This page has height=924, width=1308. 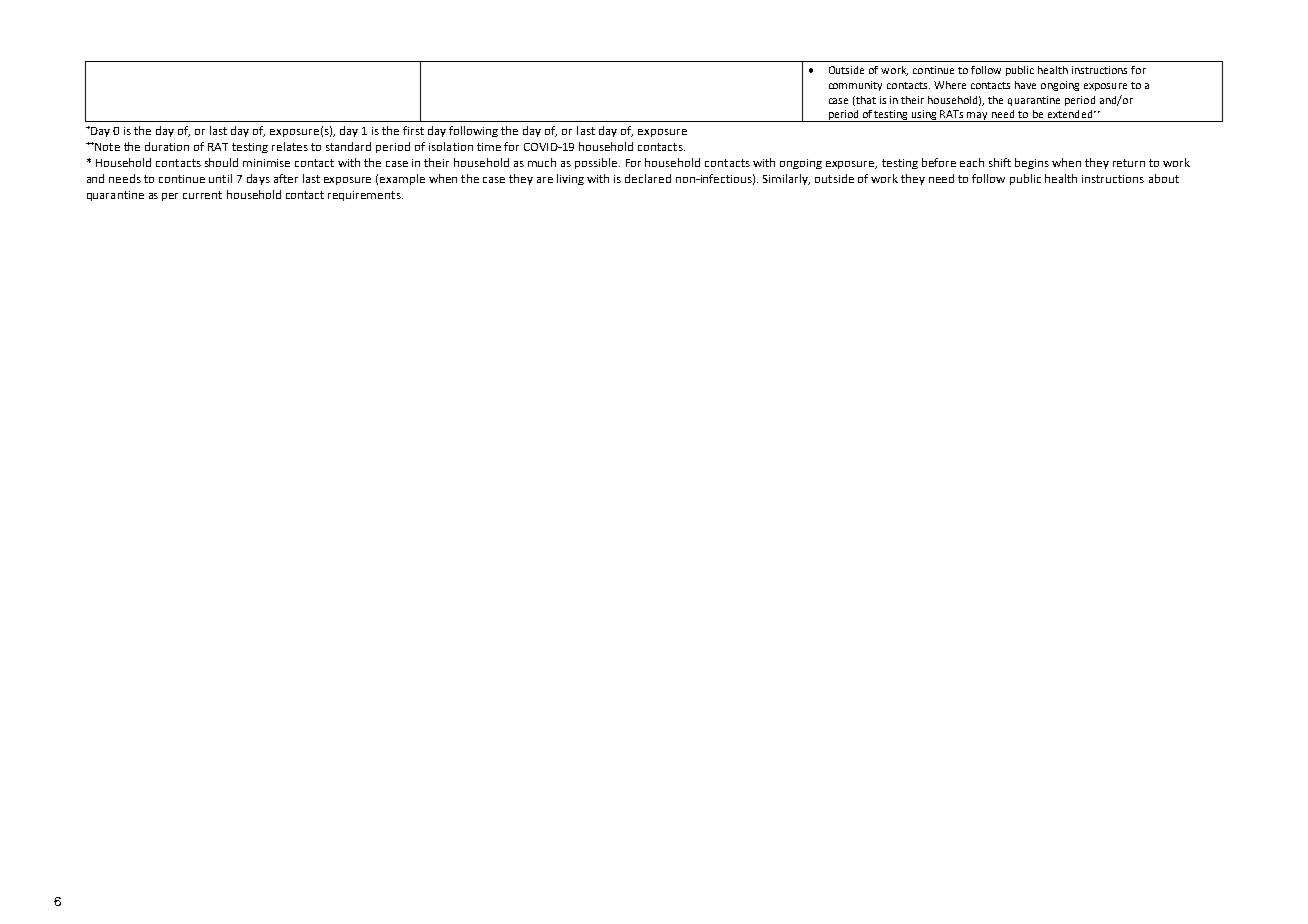 I want to click on using, so click(x=925, y=116).
